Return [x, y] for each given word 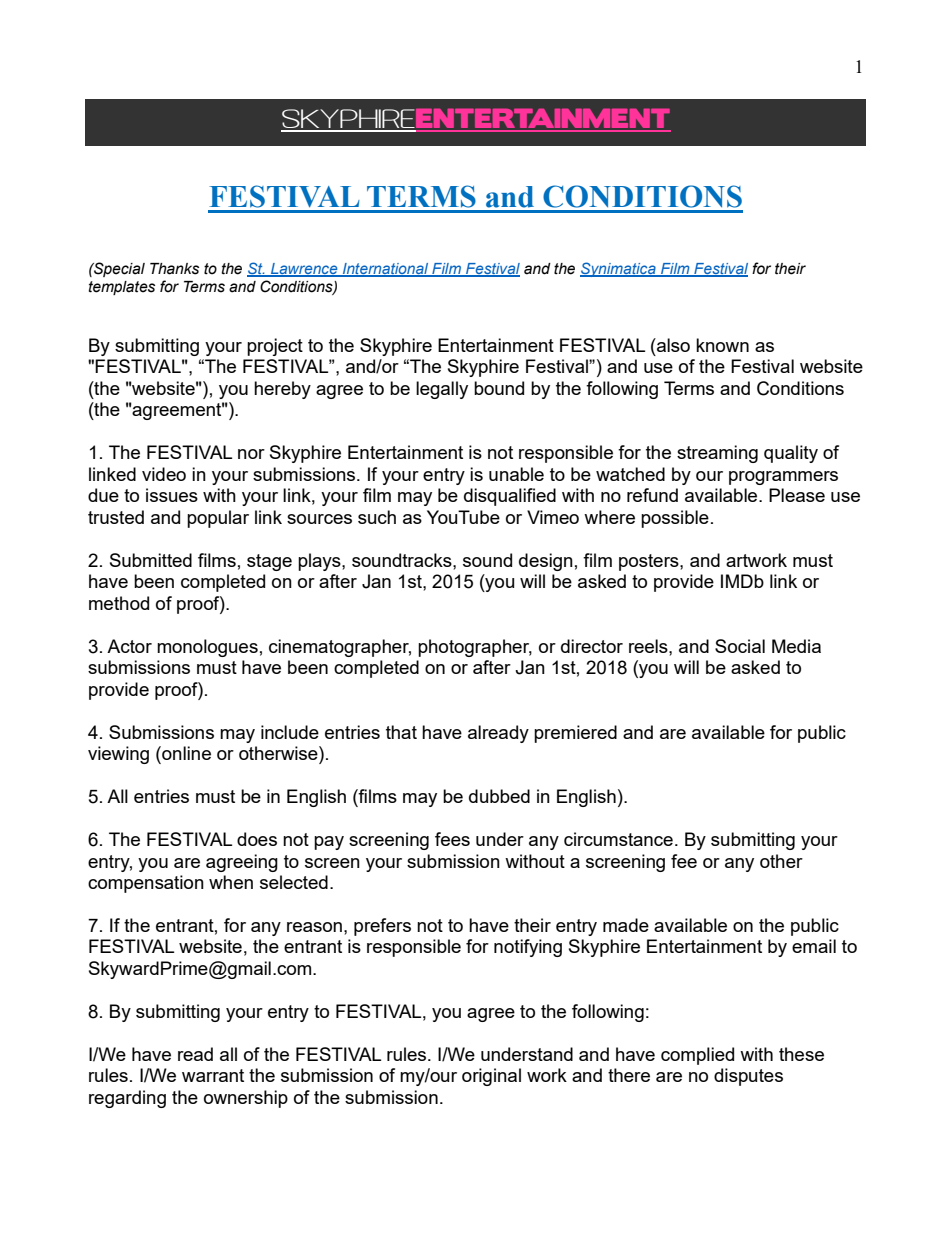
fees [452, 839]
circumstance [618, 839]
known [722, 345]
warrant [213, 1075]
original [491, 1077]
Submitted [151, 560]
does [257, 839]
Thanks [174, 269]
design [546, 562]
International [386, 269]
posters [650, 562]
